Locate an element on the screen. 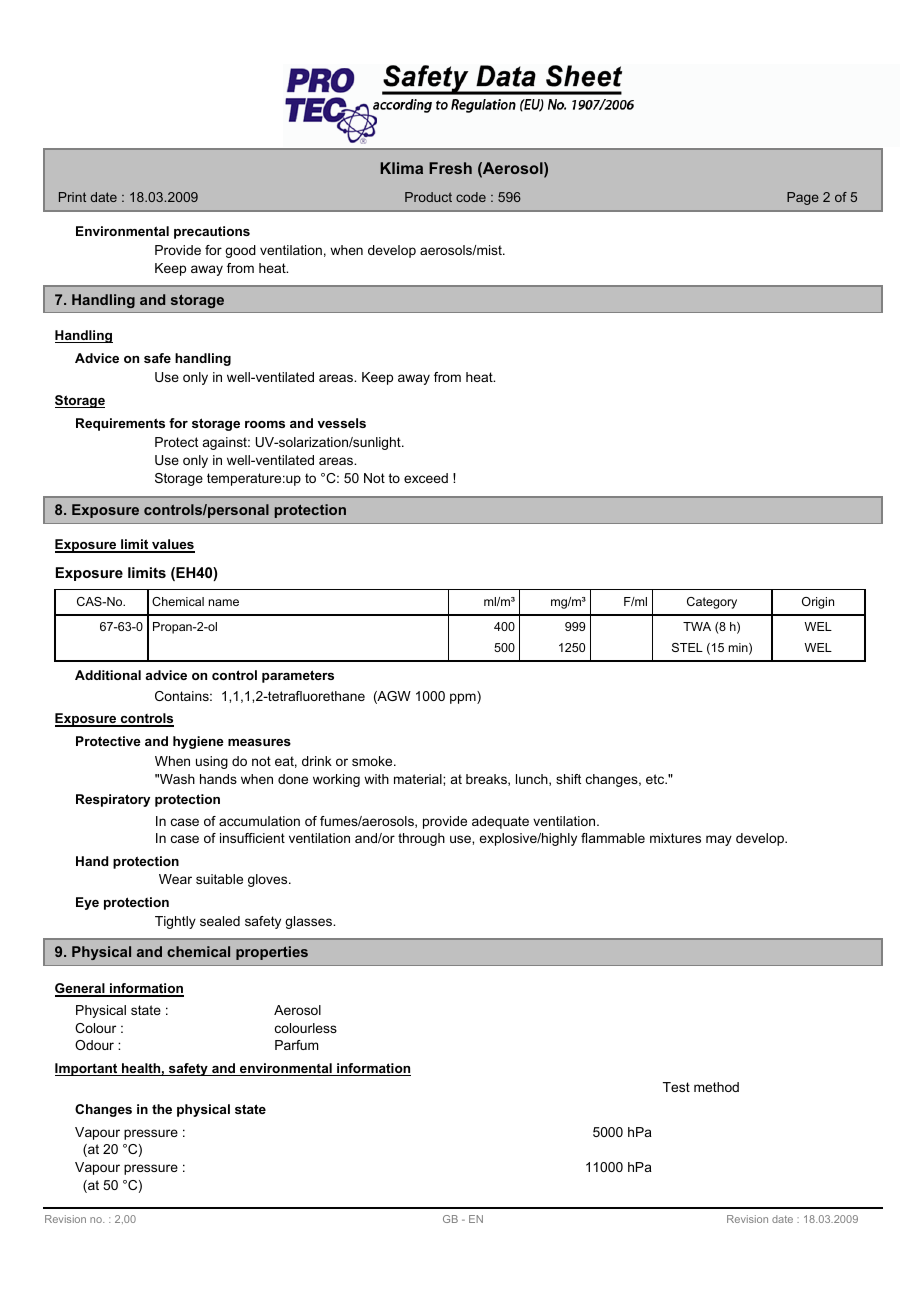 Image resolution: width=924 pixels, height=1307 pixels. Tightly is located at coordinates (175, 922).
